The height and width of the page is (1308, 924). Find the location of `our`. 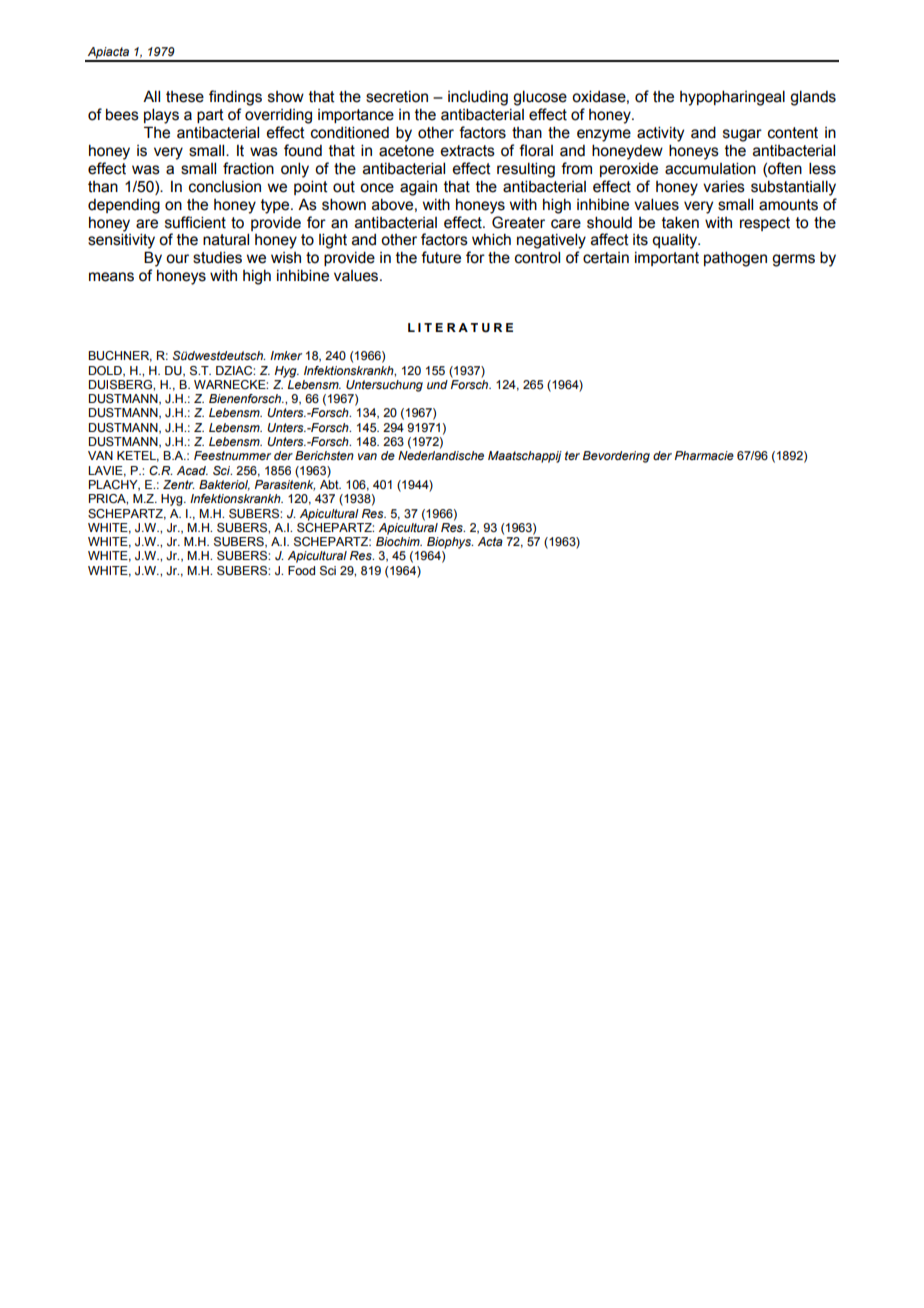

our is located at coordinates (177, 259).
